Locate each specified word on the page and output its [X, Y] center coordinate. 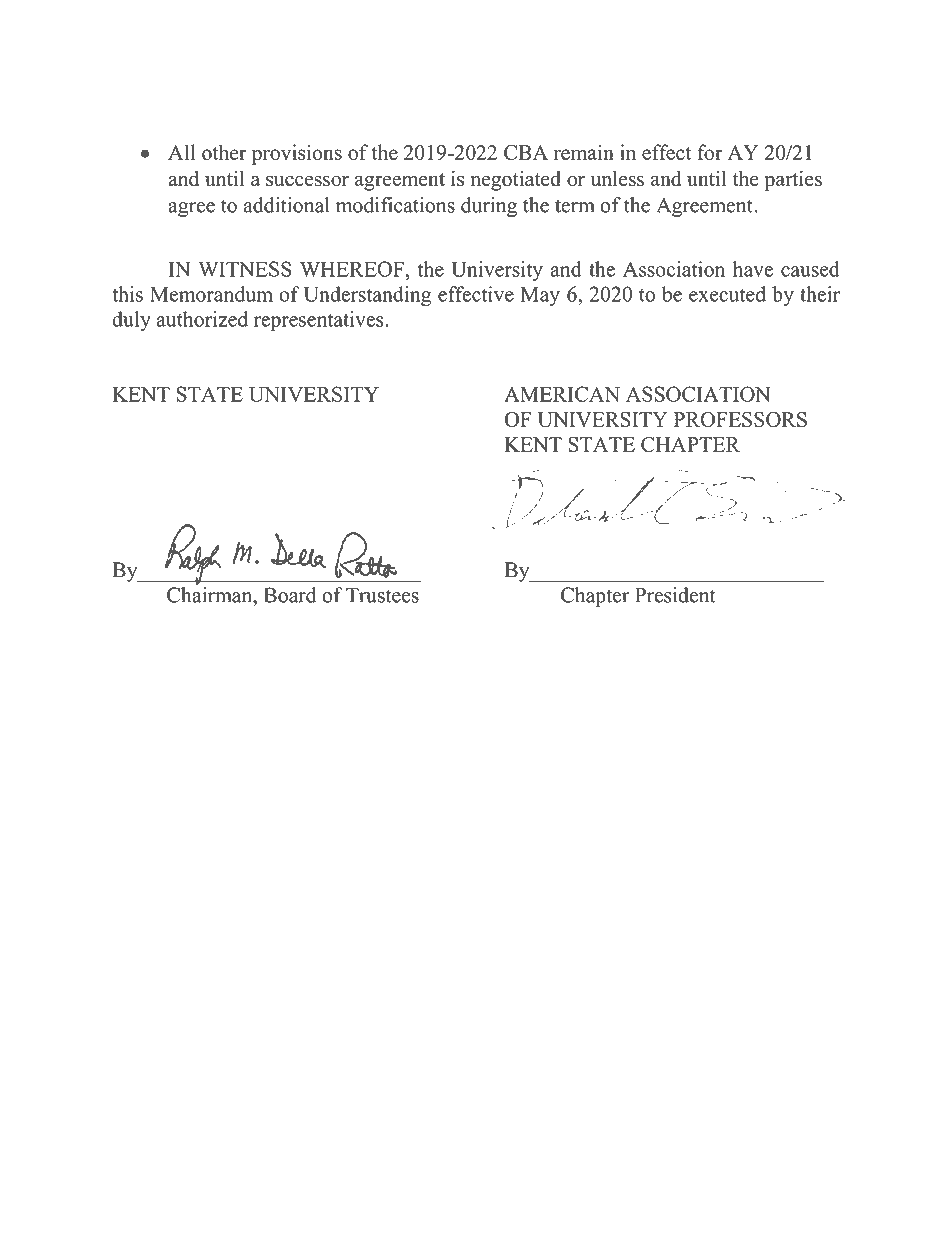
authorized [202, 319]
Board [290, 595]
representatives [320, 321]
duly [131, 321]
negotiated [516, 180]
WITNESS [245, 269]
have [753, 269]
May [540, 296]
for [710, 152]
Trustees [382, 595]
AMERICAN [562, 394]
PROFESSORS [740, 419]
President [675, 595]
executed [727, 294]
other [224, 152]
